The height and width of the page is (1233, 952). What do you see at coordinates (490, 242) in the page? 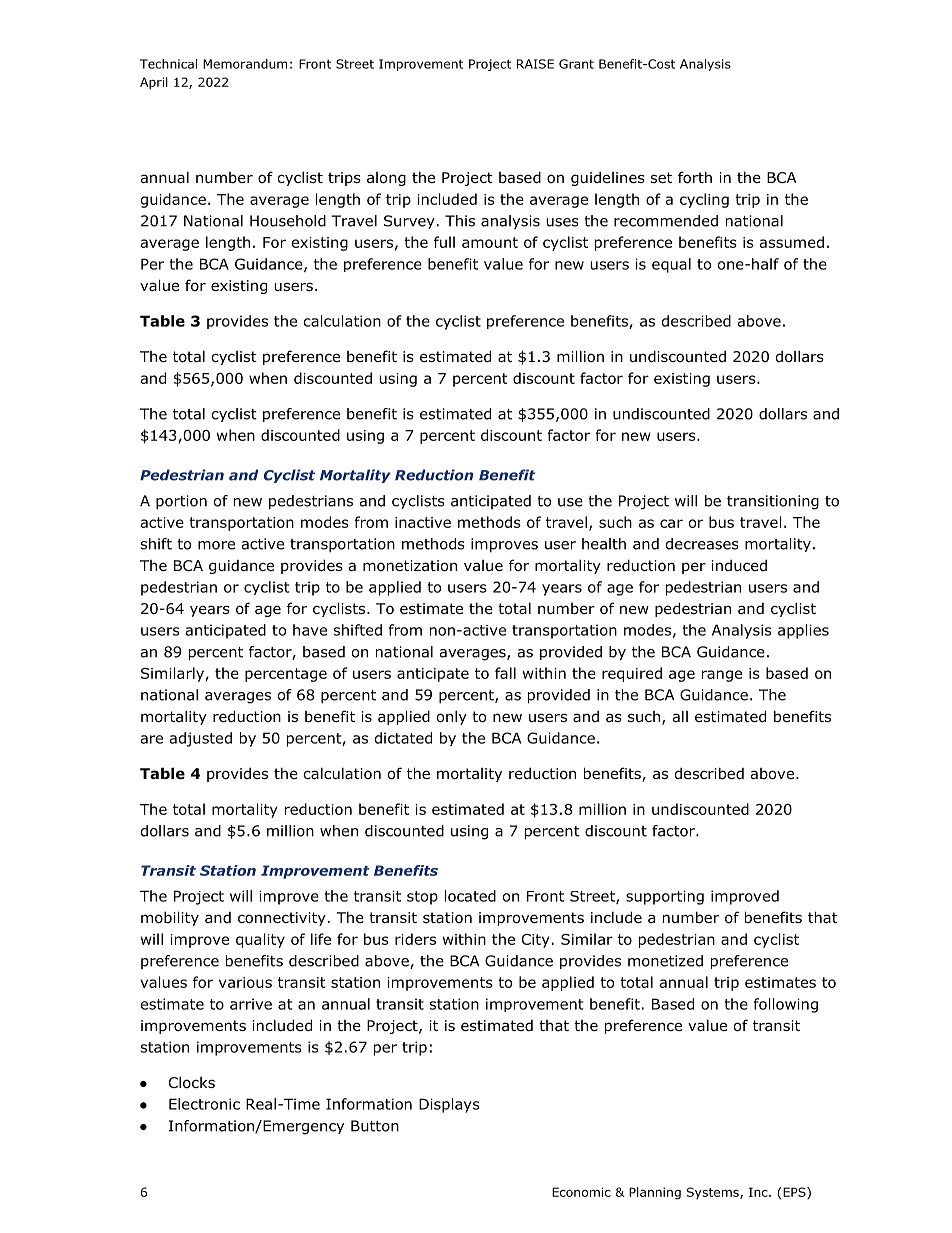
I see `amount` at bounding box center [490, 242].
